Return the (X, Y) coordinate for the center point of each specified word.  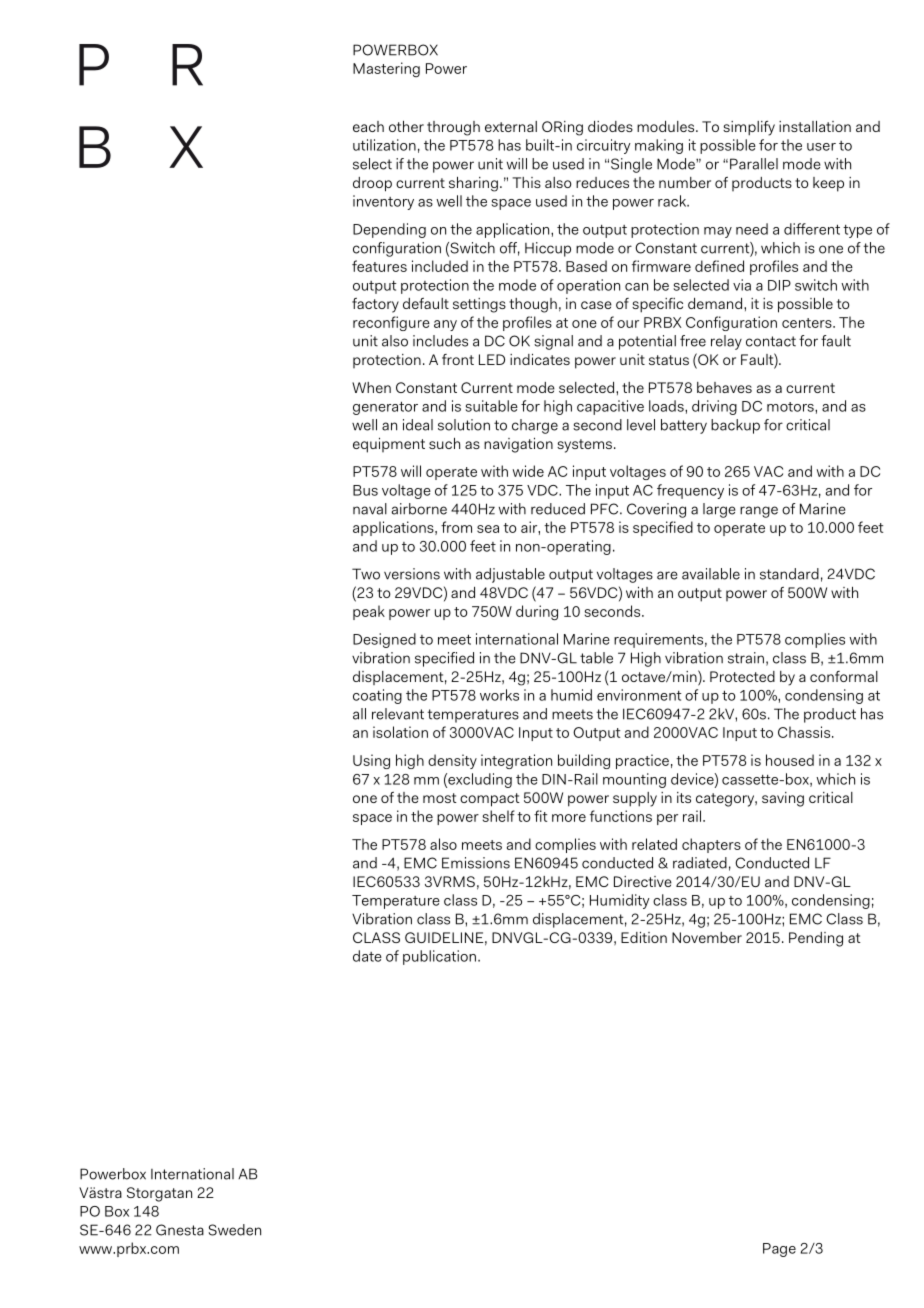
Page (779, 1250)
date (367, 956)
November (707, 937)
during (537, 613)
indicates (540, 359)
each (368, 126)
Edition (644, 937)
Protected (742, 676)
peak (369, 612)
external (511, 126)
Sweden (235, 1230)
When (371, 387)
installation (815, 126)
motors (791, 407)
